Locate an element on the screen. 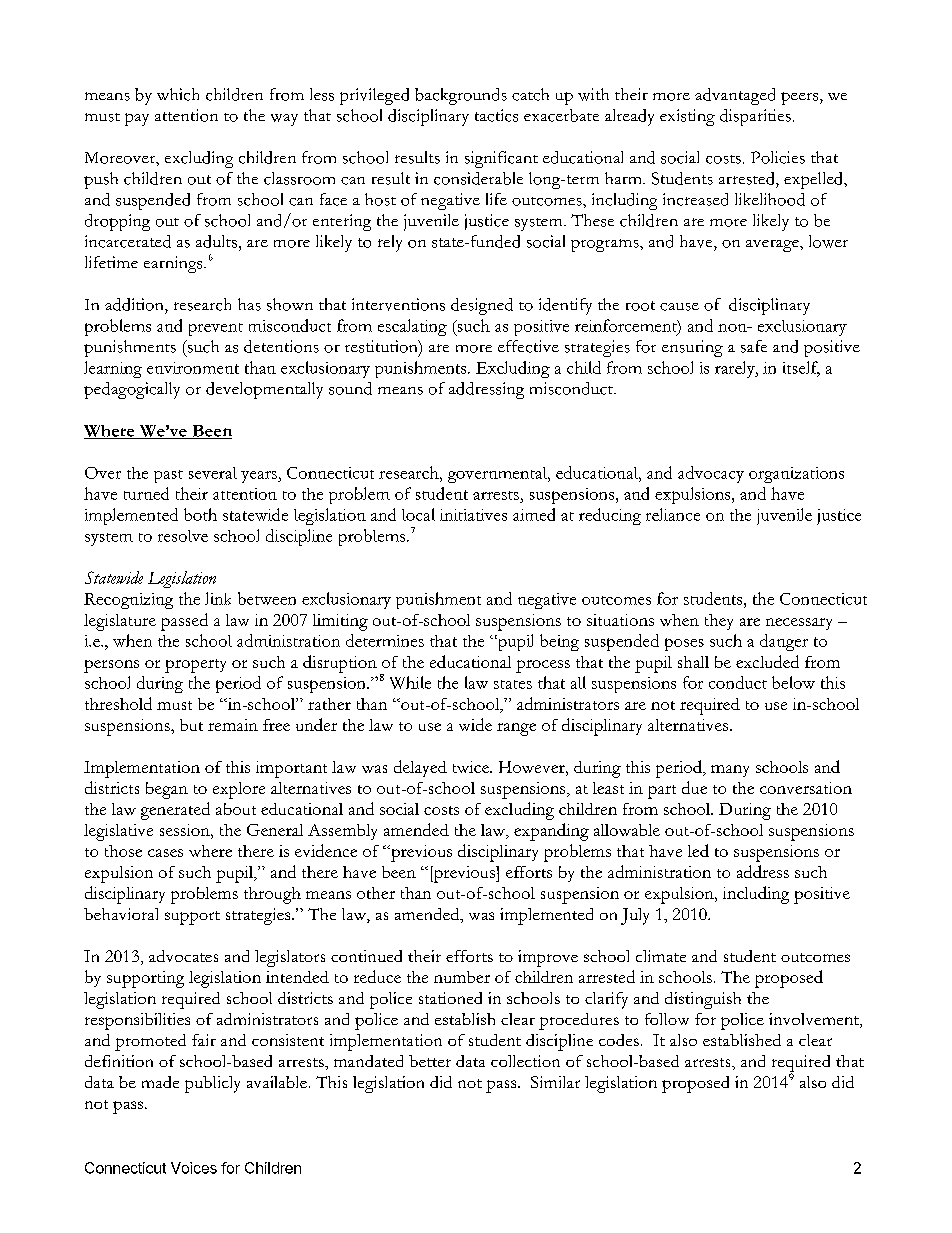 Image resolution: width=952 pixels, height=1233 pixels. which is located at coordinates (178, 94).
